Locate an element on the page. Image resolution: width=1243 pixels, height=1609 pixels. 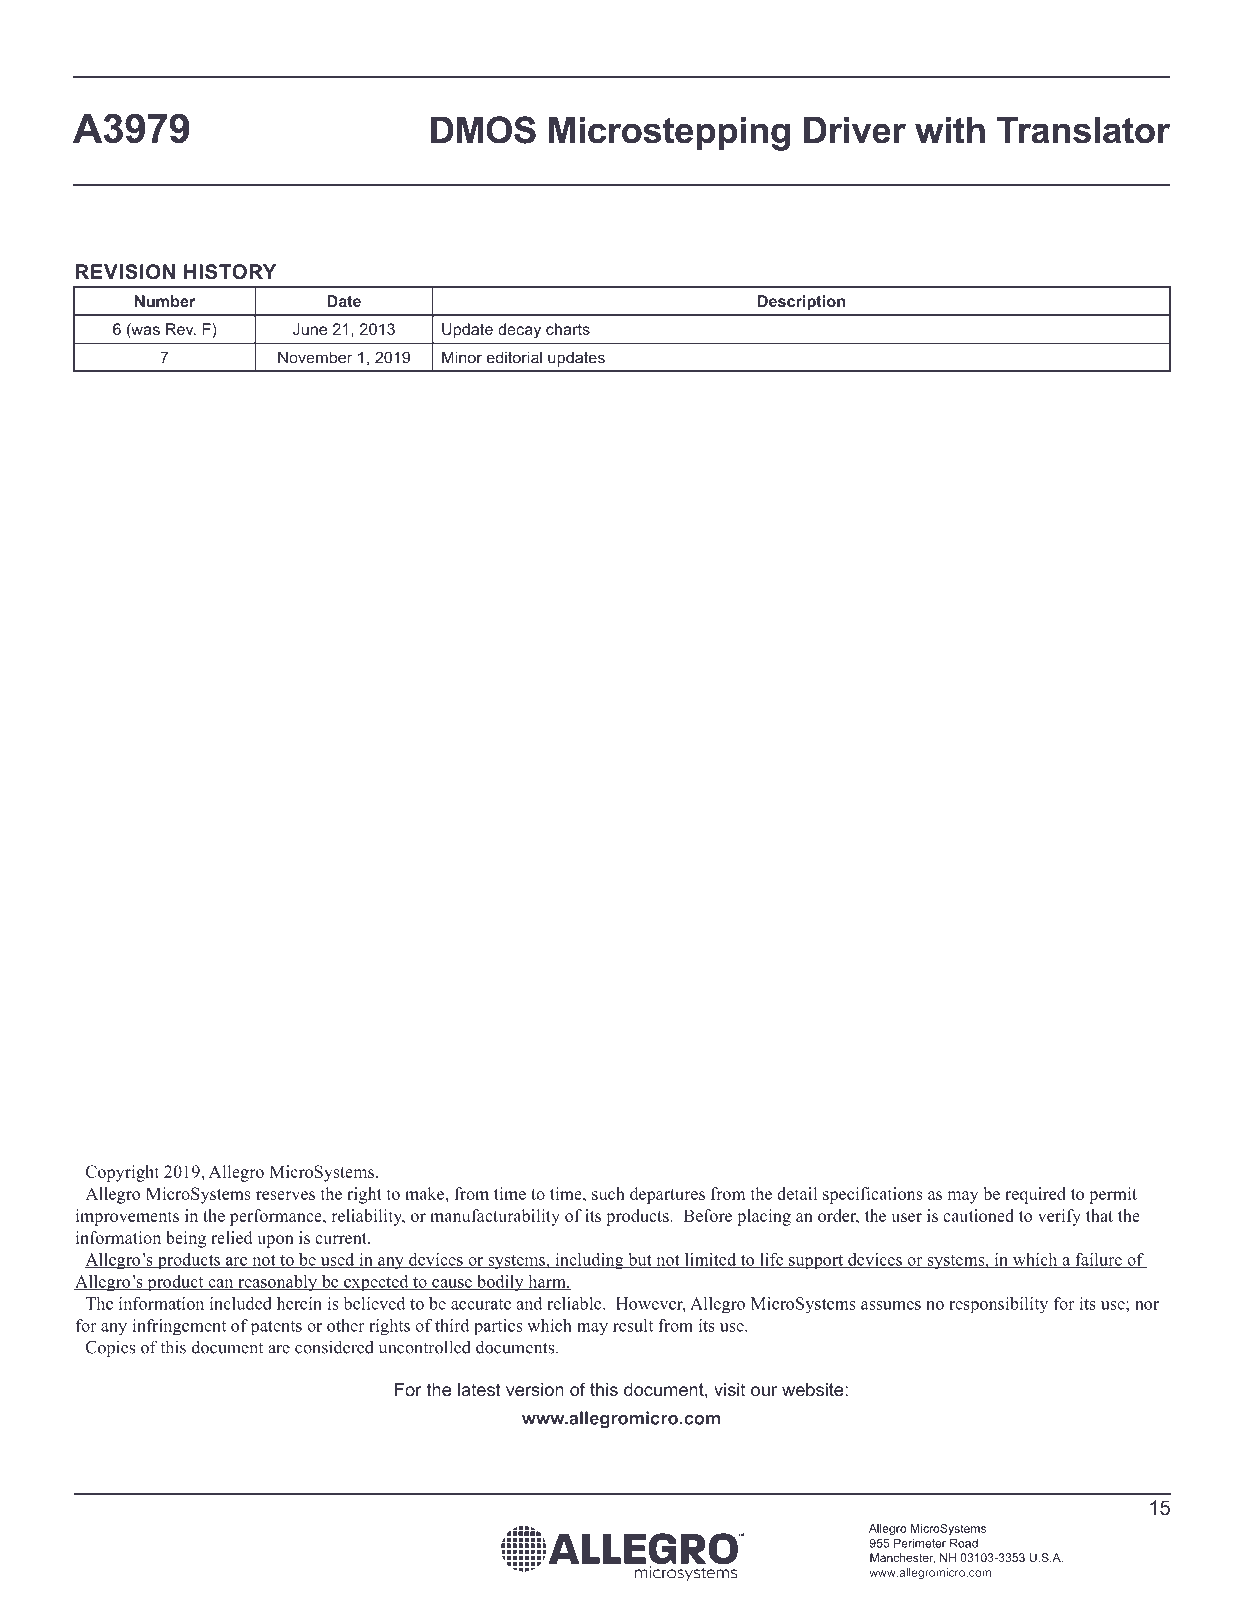
reserves is located at coordinates (285, 1195).
